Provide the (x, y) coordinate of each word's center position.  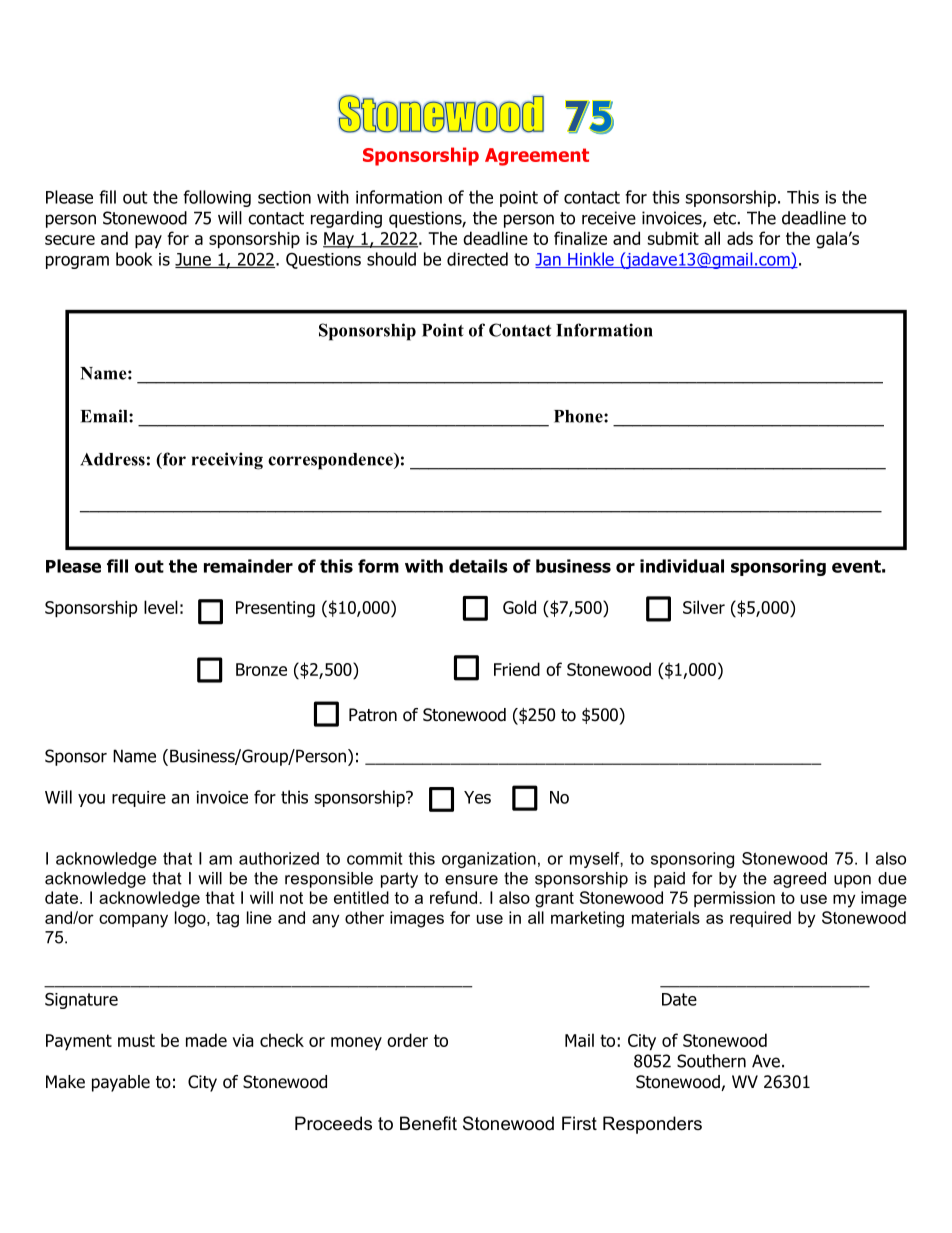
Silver (704, 607)
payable (121, 1083)
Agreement (537, 157)
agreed (799, 880)
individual (682, 566)
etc (724, 218)
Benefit (428, 1123)
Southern (711, 1061)
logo (191, 919)
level (161, 607)
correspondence (331, 461)
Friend (517, 669)
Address (112, 459)
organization (489, 860)
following (217, 198)
